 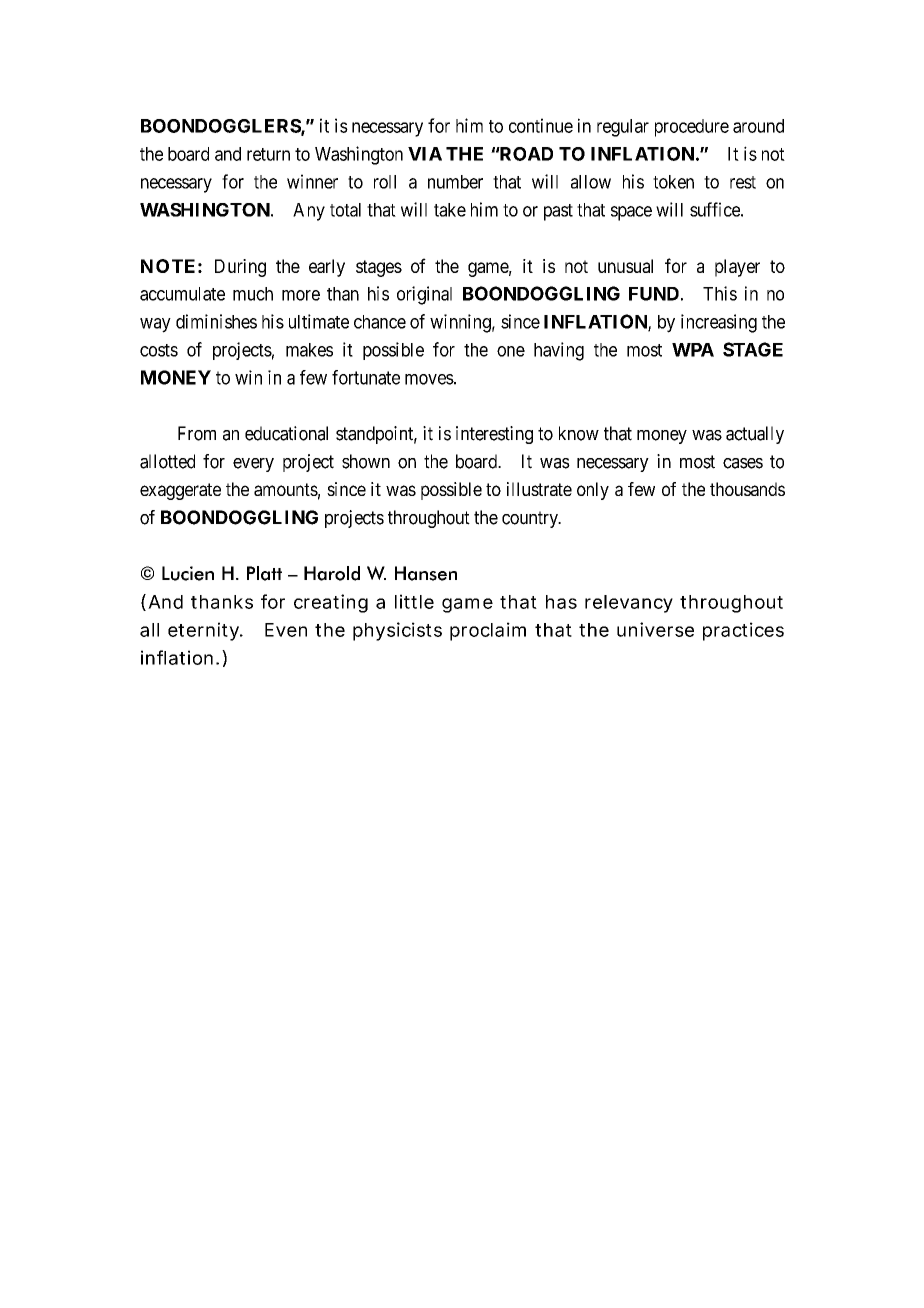 I want to click on procedure, so click(x=692, y=128).
